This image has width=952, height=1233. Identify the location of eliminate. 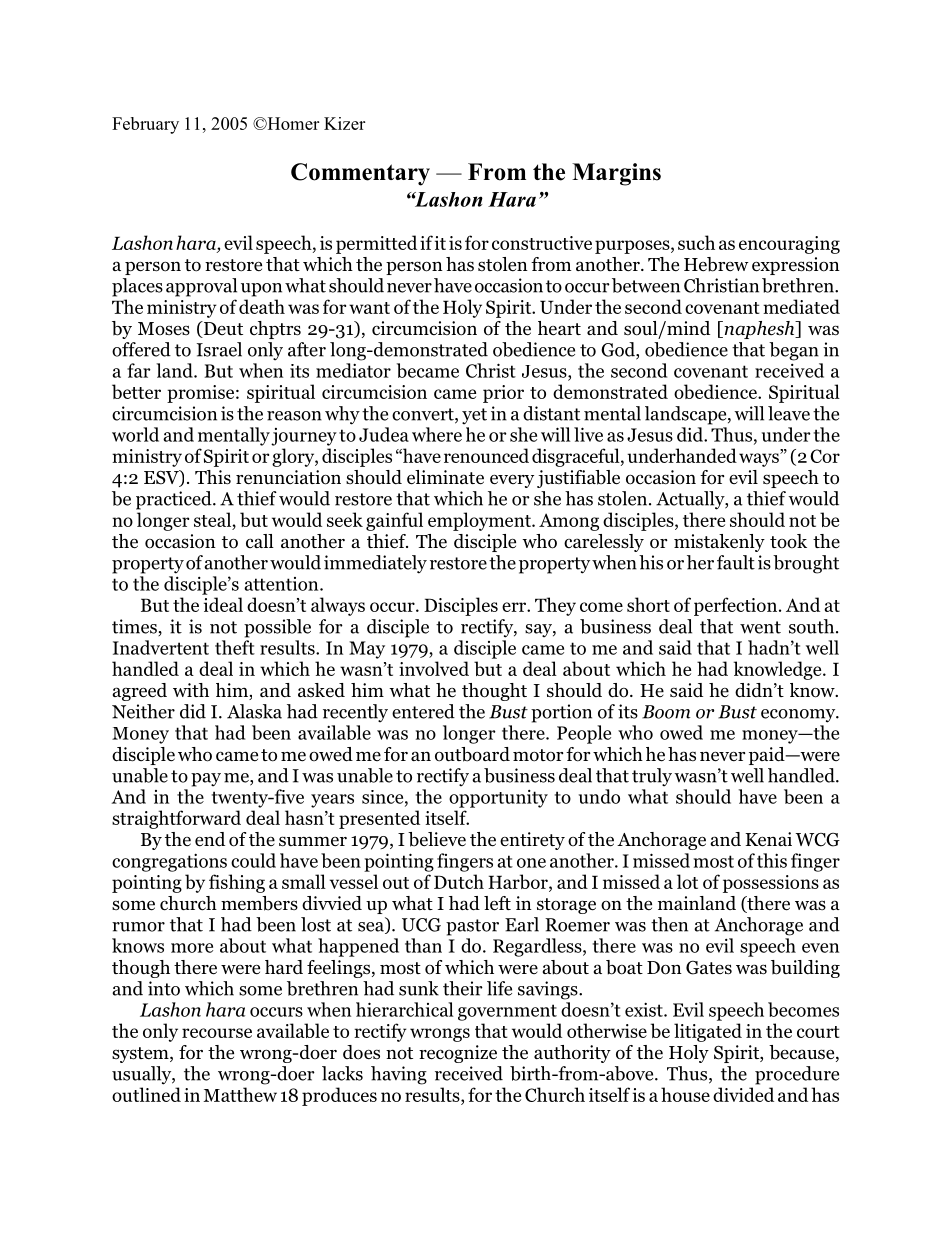
(445, 477).
